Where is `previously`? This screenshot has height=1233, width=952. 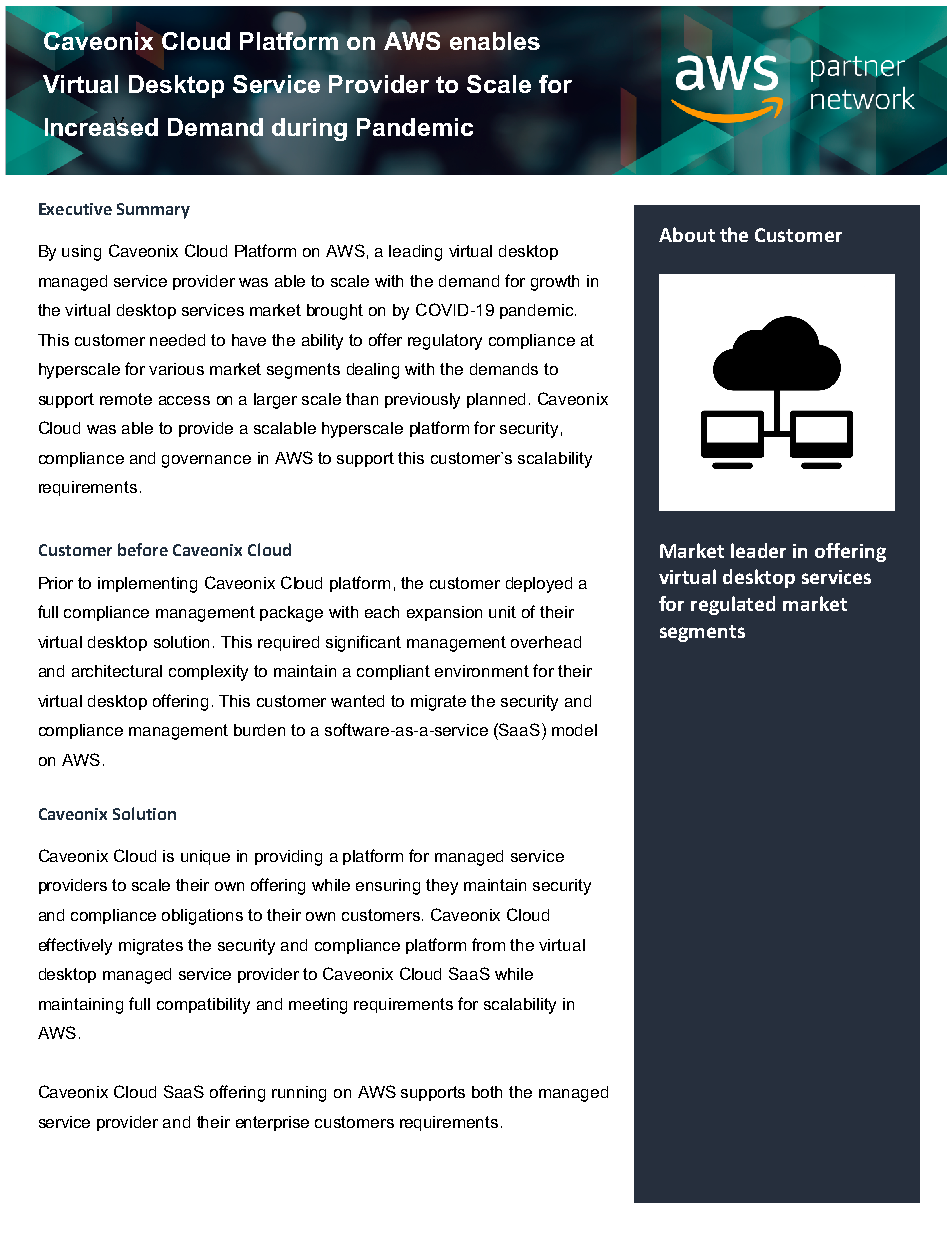
previously is located at coordinates (422, 401).
